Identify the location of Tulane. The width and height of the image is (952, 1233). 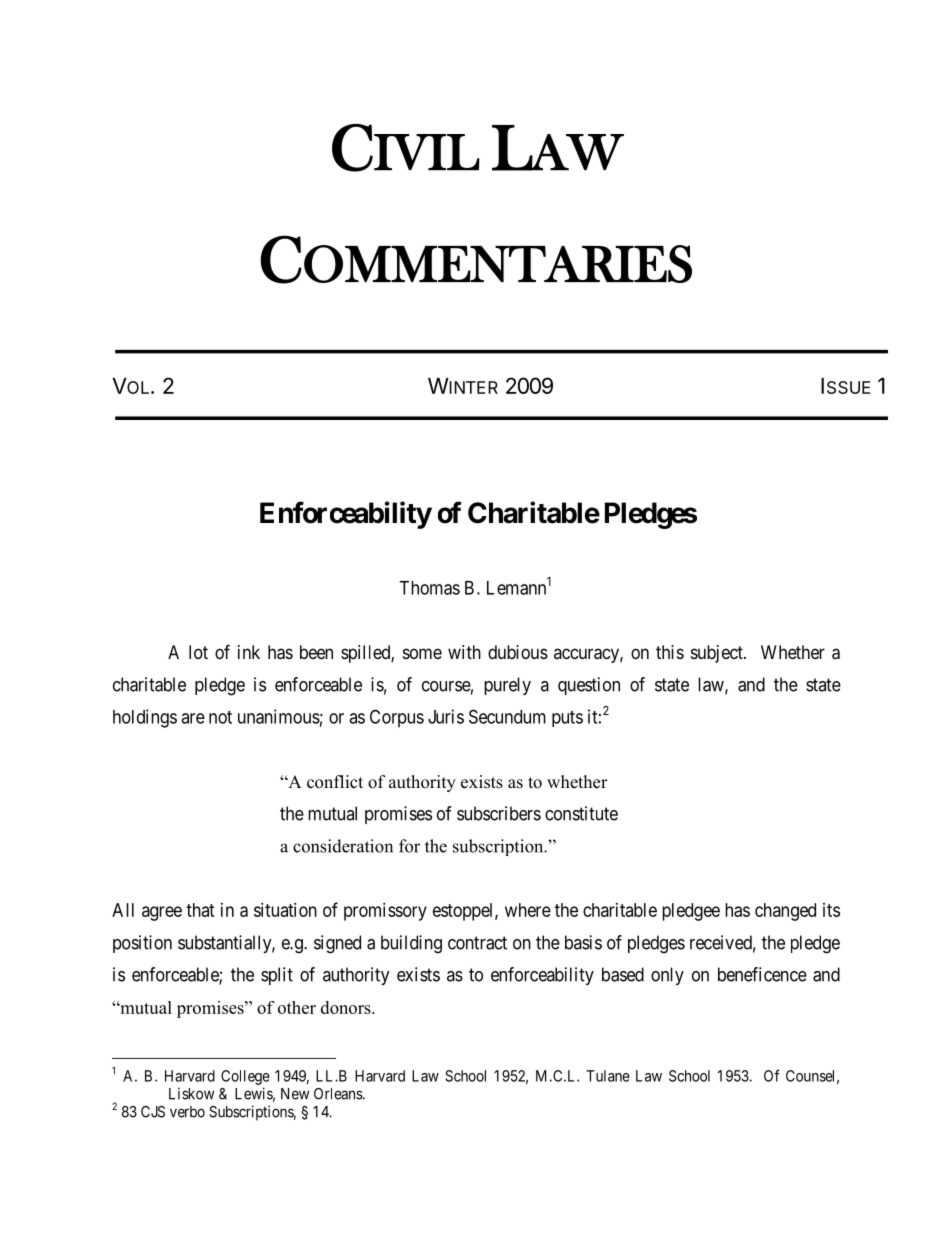
(608, 1076).
